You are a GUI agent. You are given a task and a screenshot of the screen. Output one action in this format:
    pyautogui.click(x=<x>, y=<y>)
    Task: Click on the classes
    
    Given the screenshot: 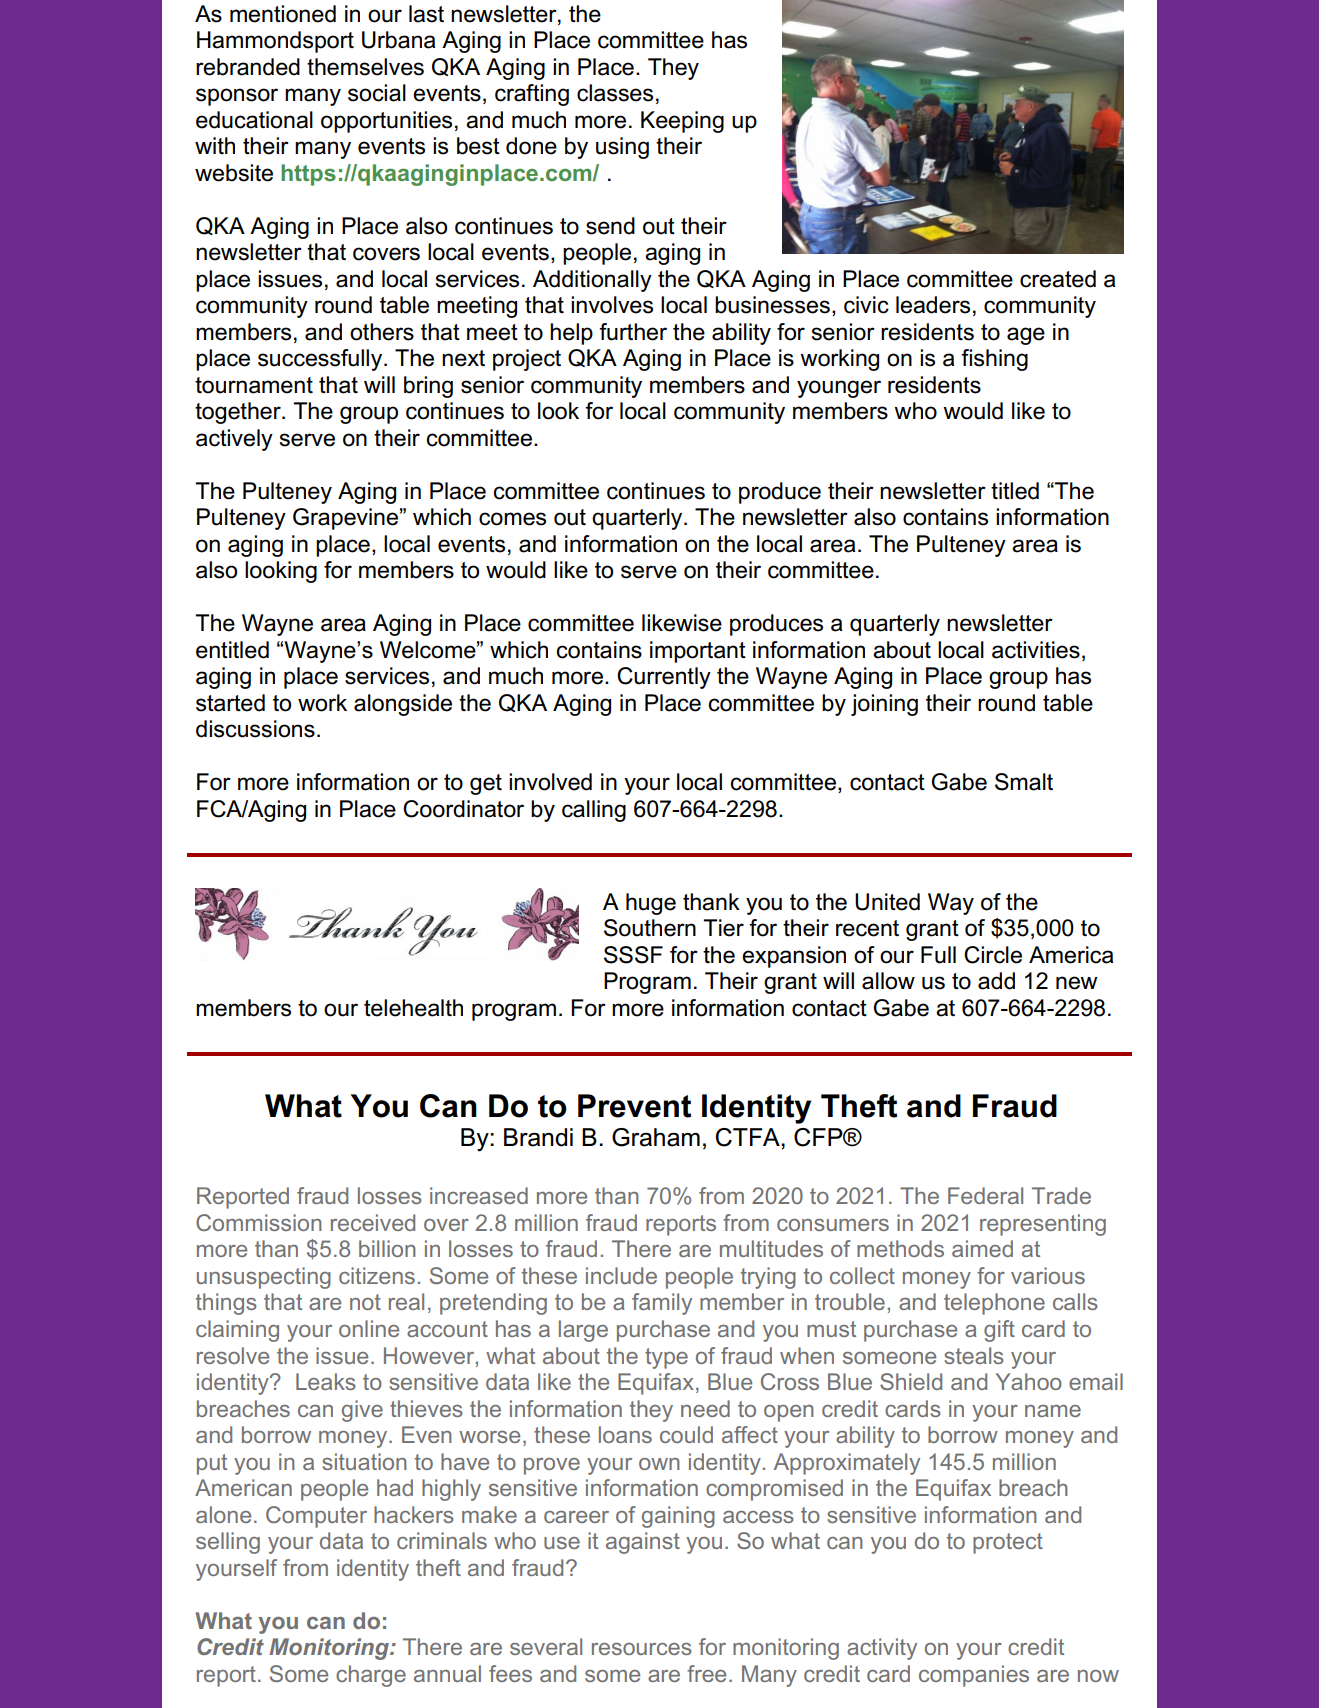 What is the action you would take?
    pyautogui.click(x=615, y=93)
